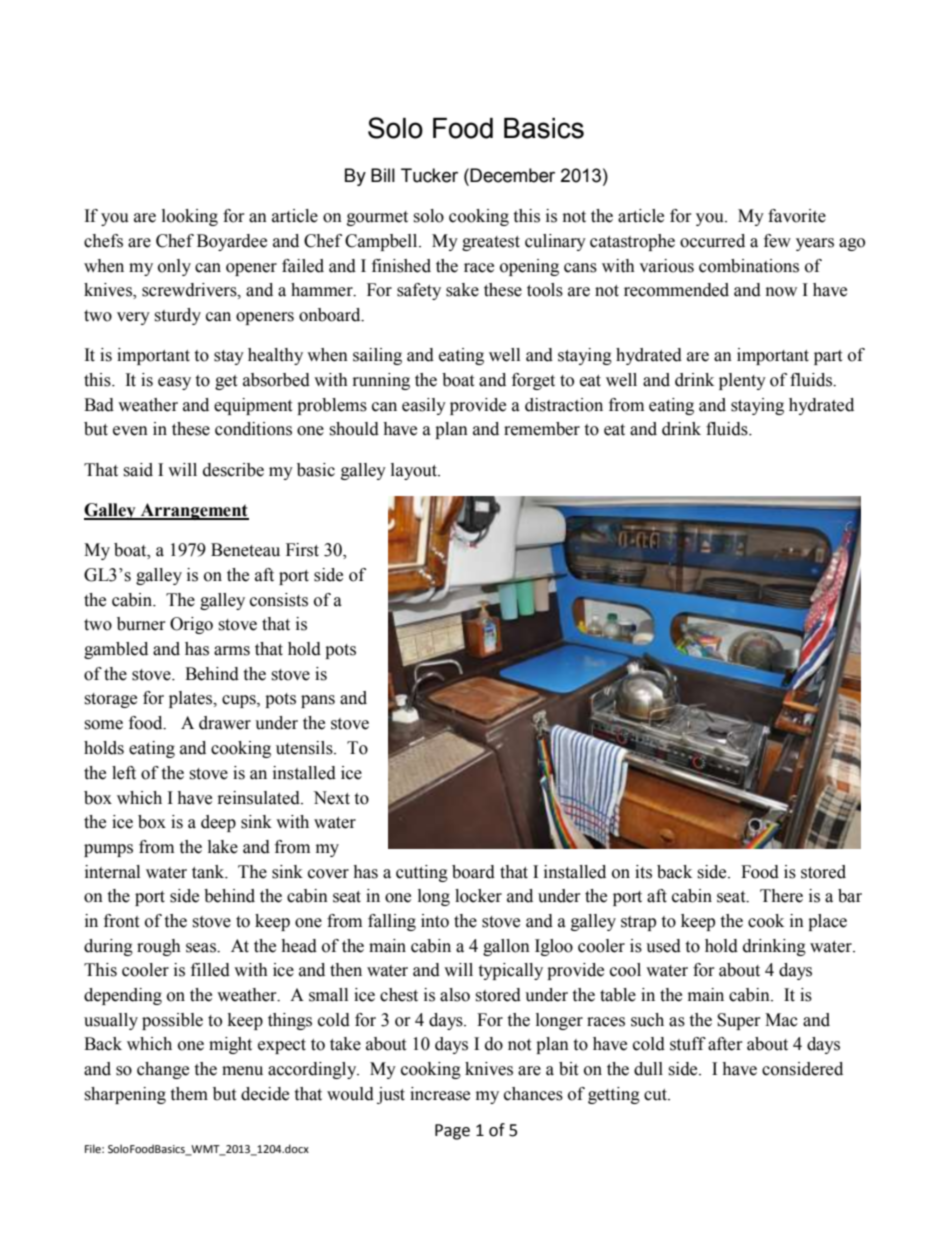  I want to click on easy, so click(174, 383).
